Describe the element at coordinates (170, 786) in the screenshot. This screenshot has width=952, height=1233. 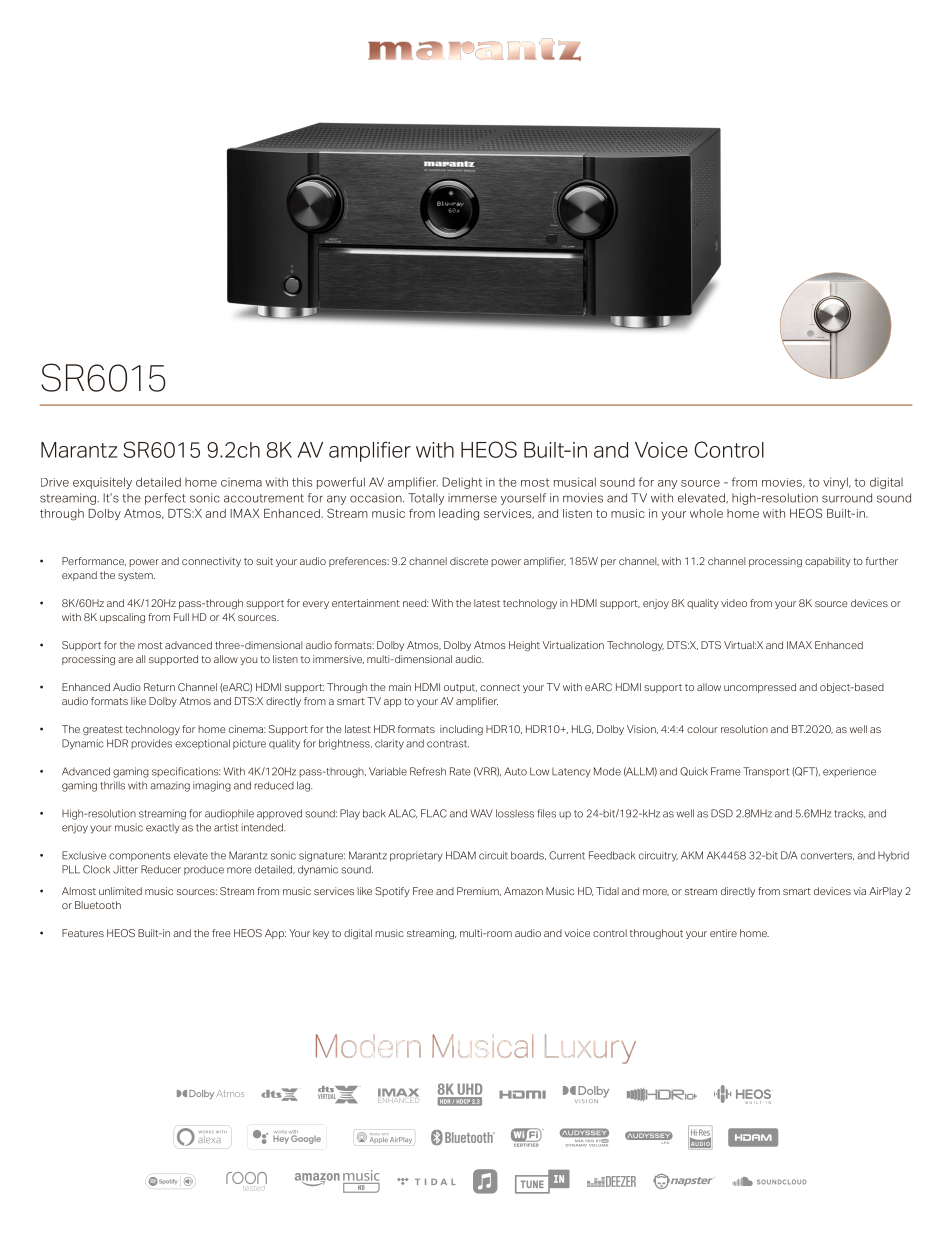
I see `amazing` at that location.
